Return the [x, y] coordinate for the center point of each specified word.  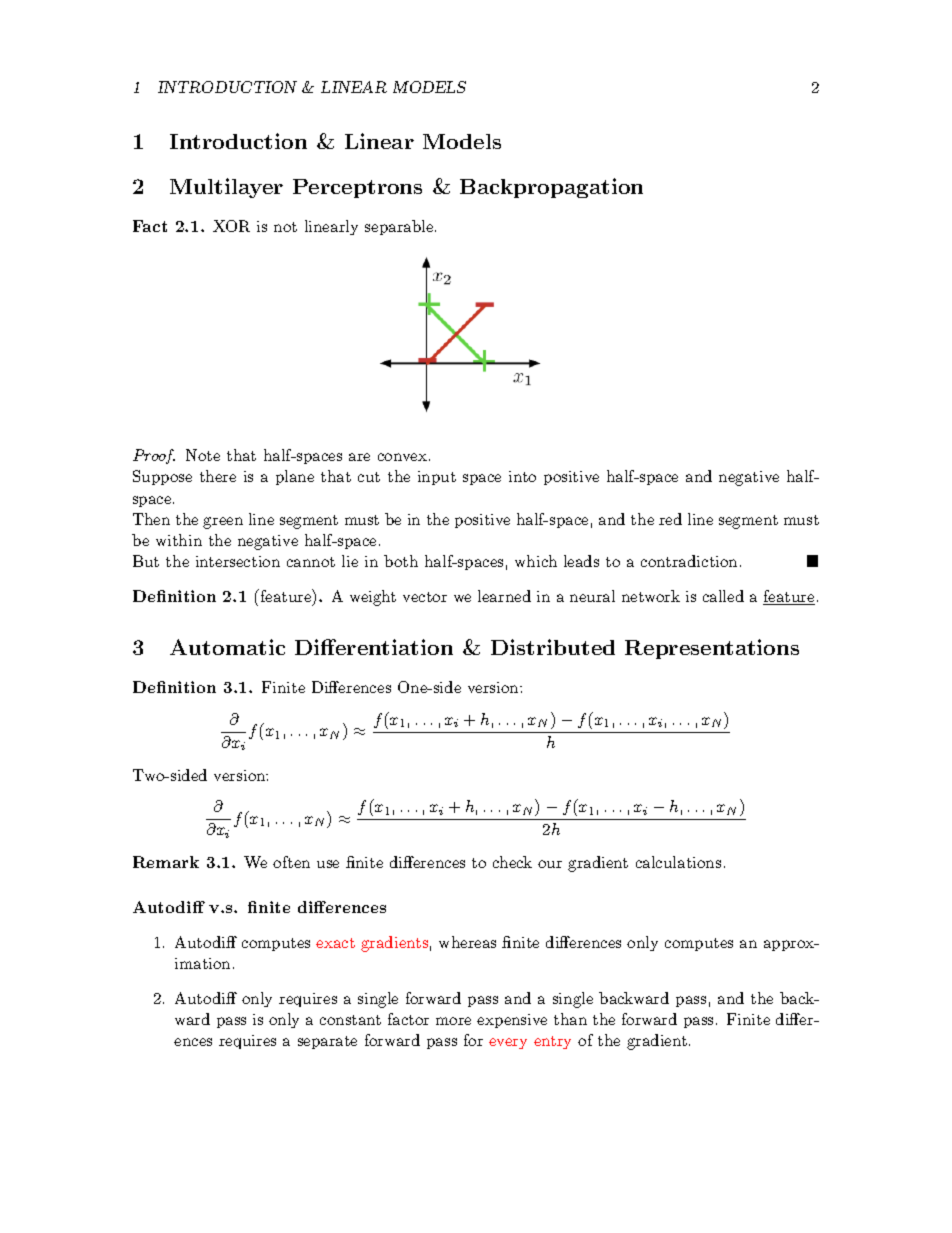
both [401, 561]
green [223, 523]
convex [402, 457]
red [670, 519]
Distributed [553, 647]
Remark [166, 862]
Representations [712, 649]
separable [400, 227]
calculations [678, 862]
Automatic [227, 647]
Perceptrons [357, 188]
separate [327, 1042]
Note [203, 455]
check [512, 862]
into [522, 476]
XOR [231, 226]
